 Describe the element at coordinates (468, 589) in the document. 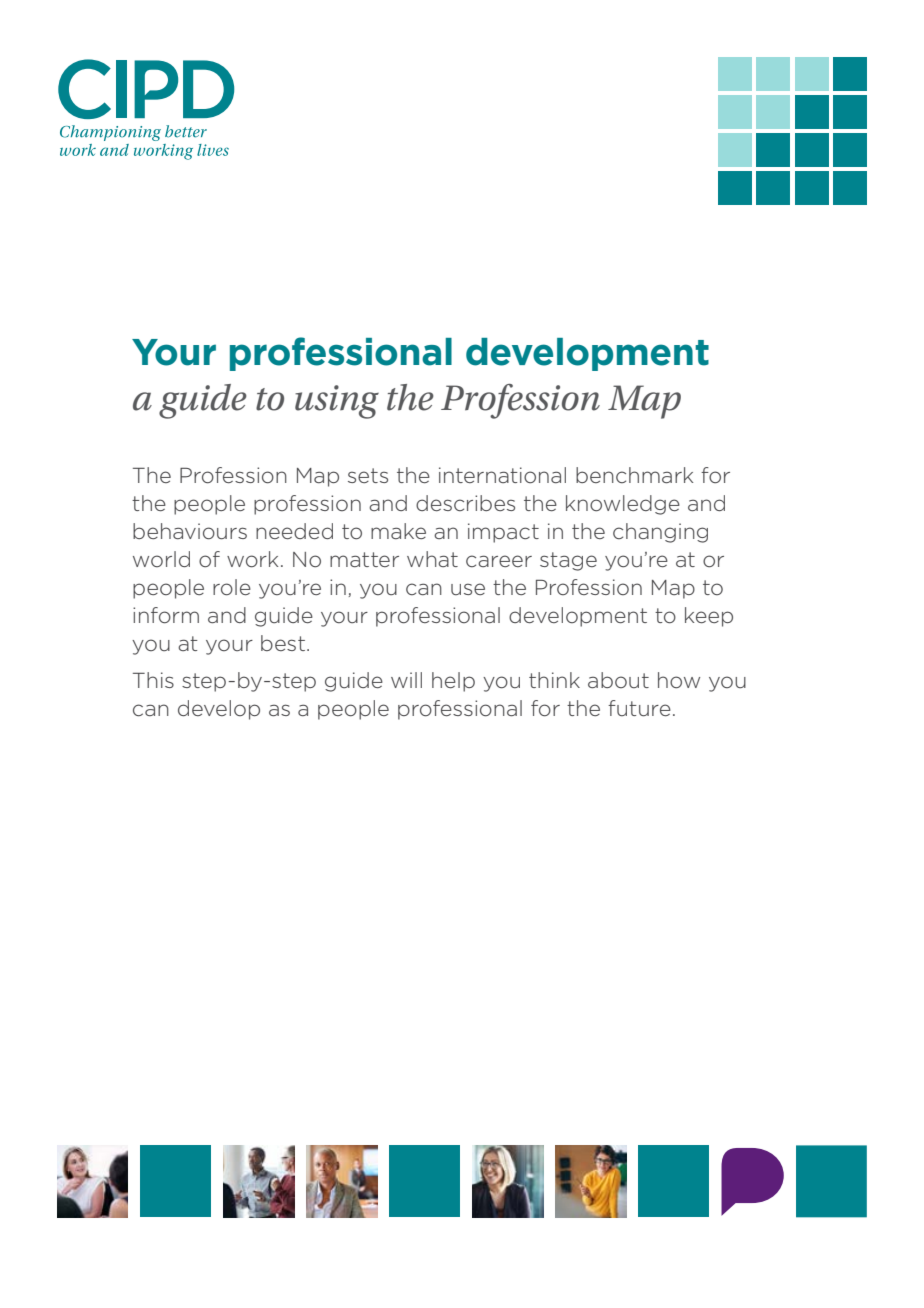

I see `use` at that location.
